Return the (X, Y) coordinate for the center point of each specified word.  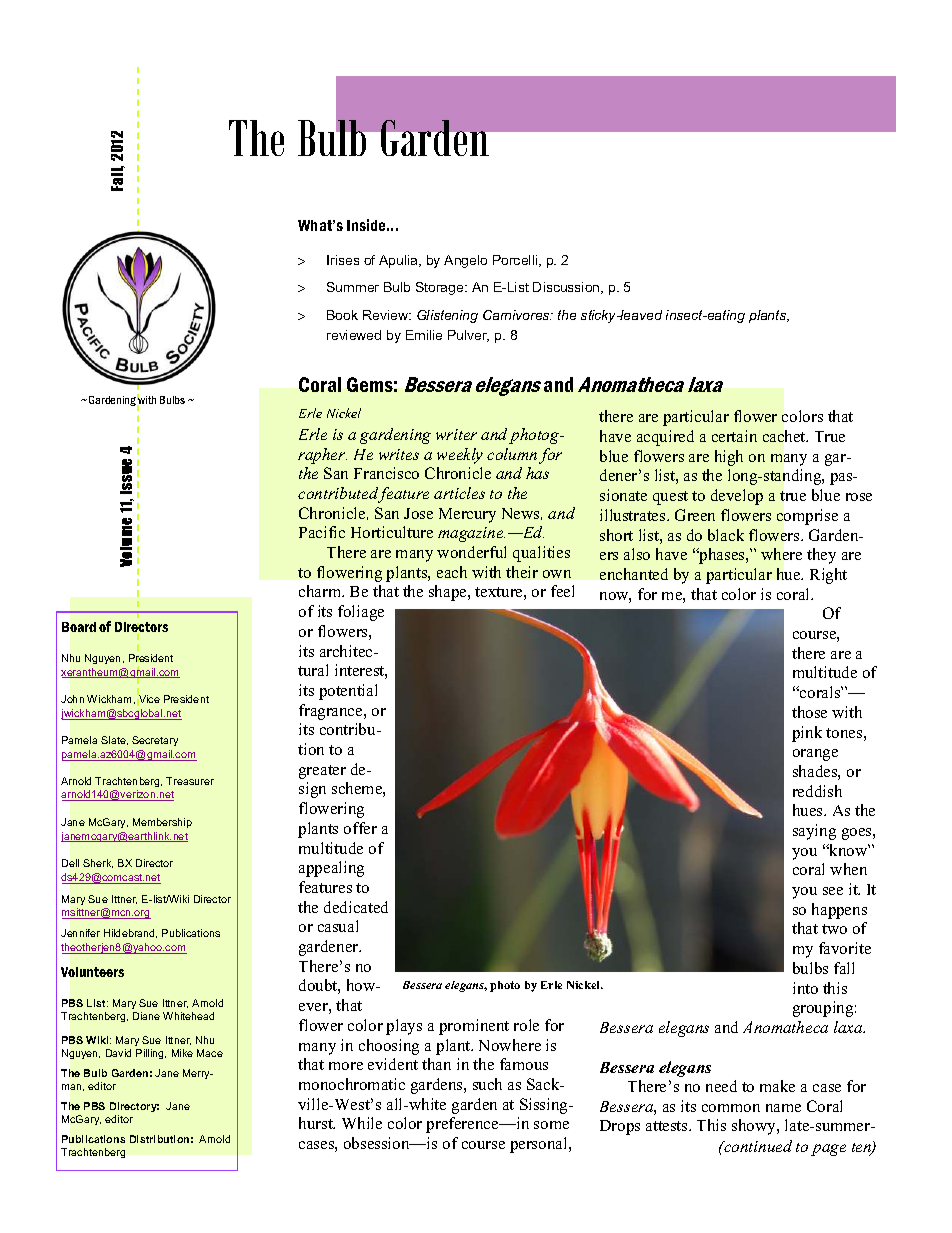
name (783, 1108)
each (452, 572)
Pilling (151, 1054)
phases (722, 556)
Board (79, 627)
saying (814, 832)
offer (360, 828)
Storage (441, 288)
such (487, 1084)
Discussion (567, 288)
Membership (162, 823)
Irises (343, 260)
